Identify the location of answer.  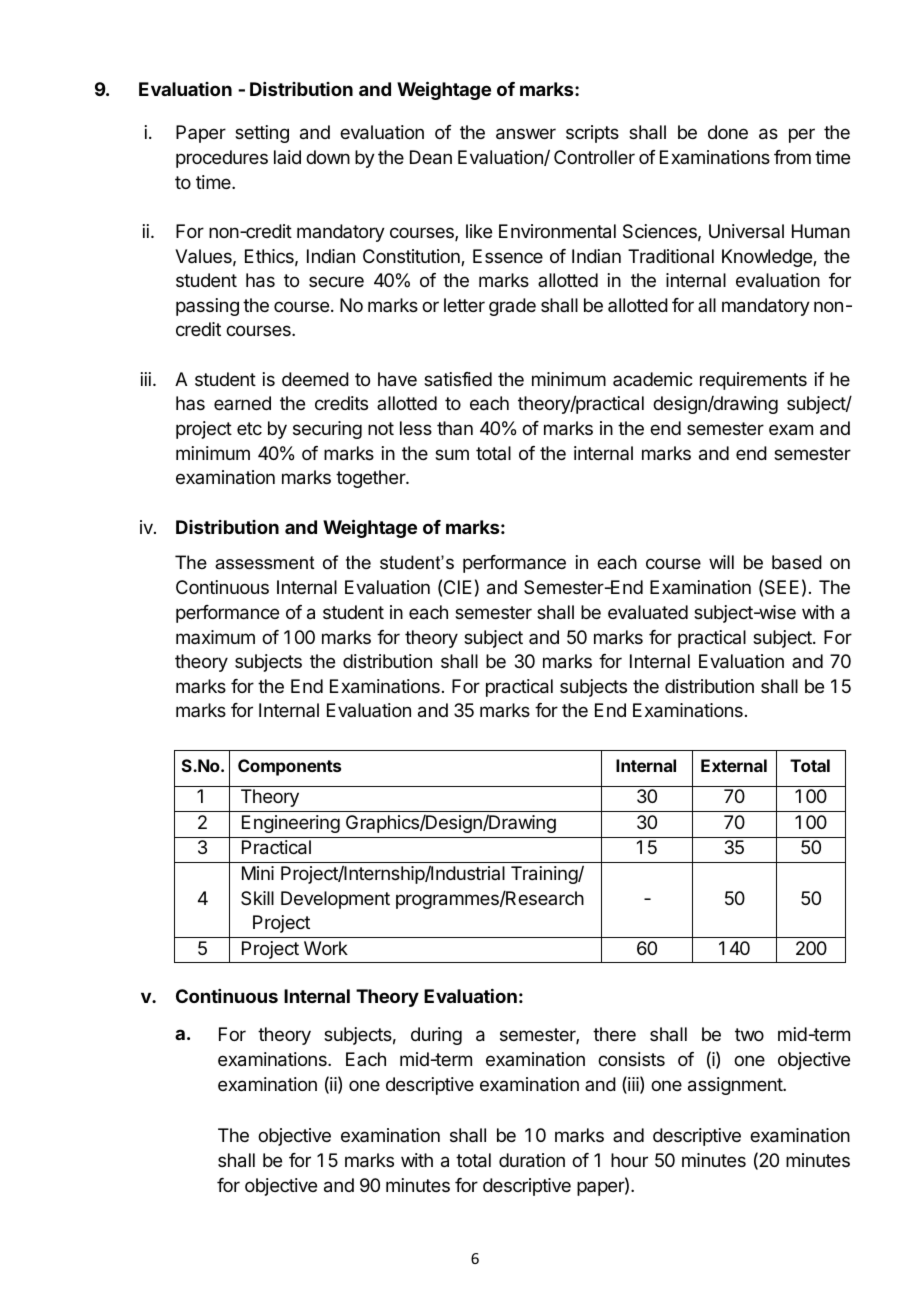
(526, 134).
